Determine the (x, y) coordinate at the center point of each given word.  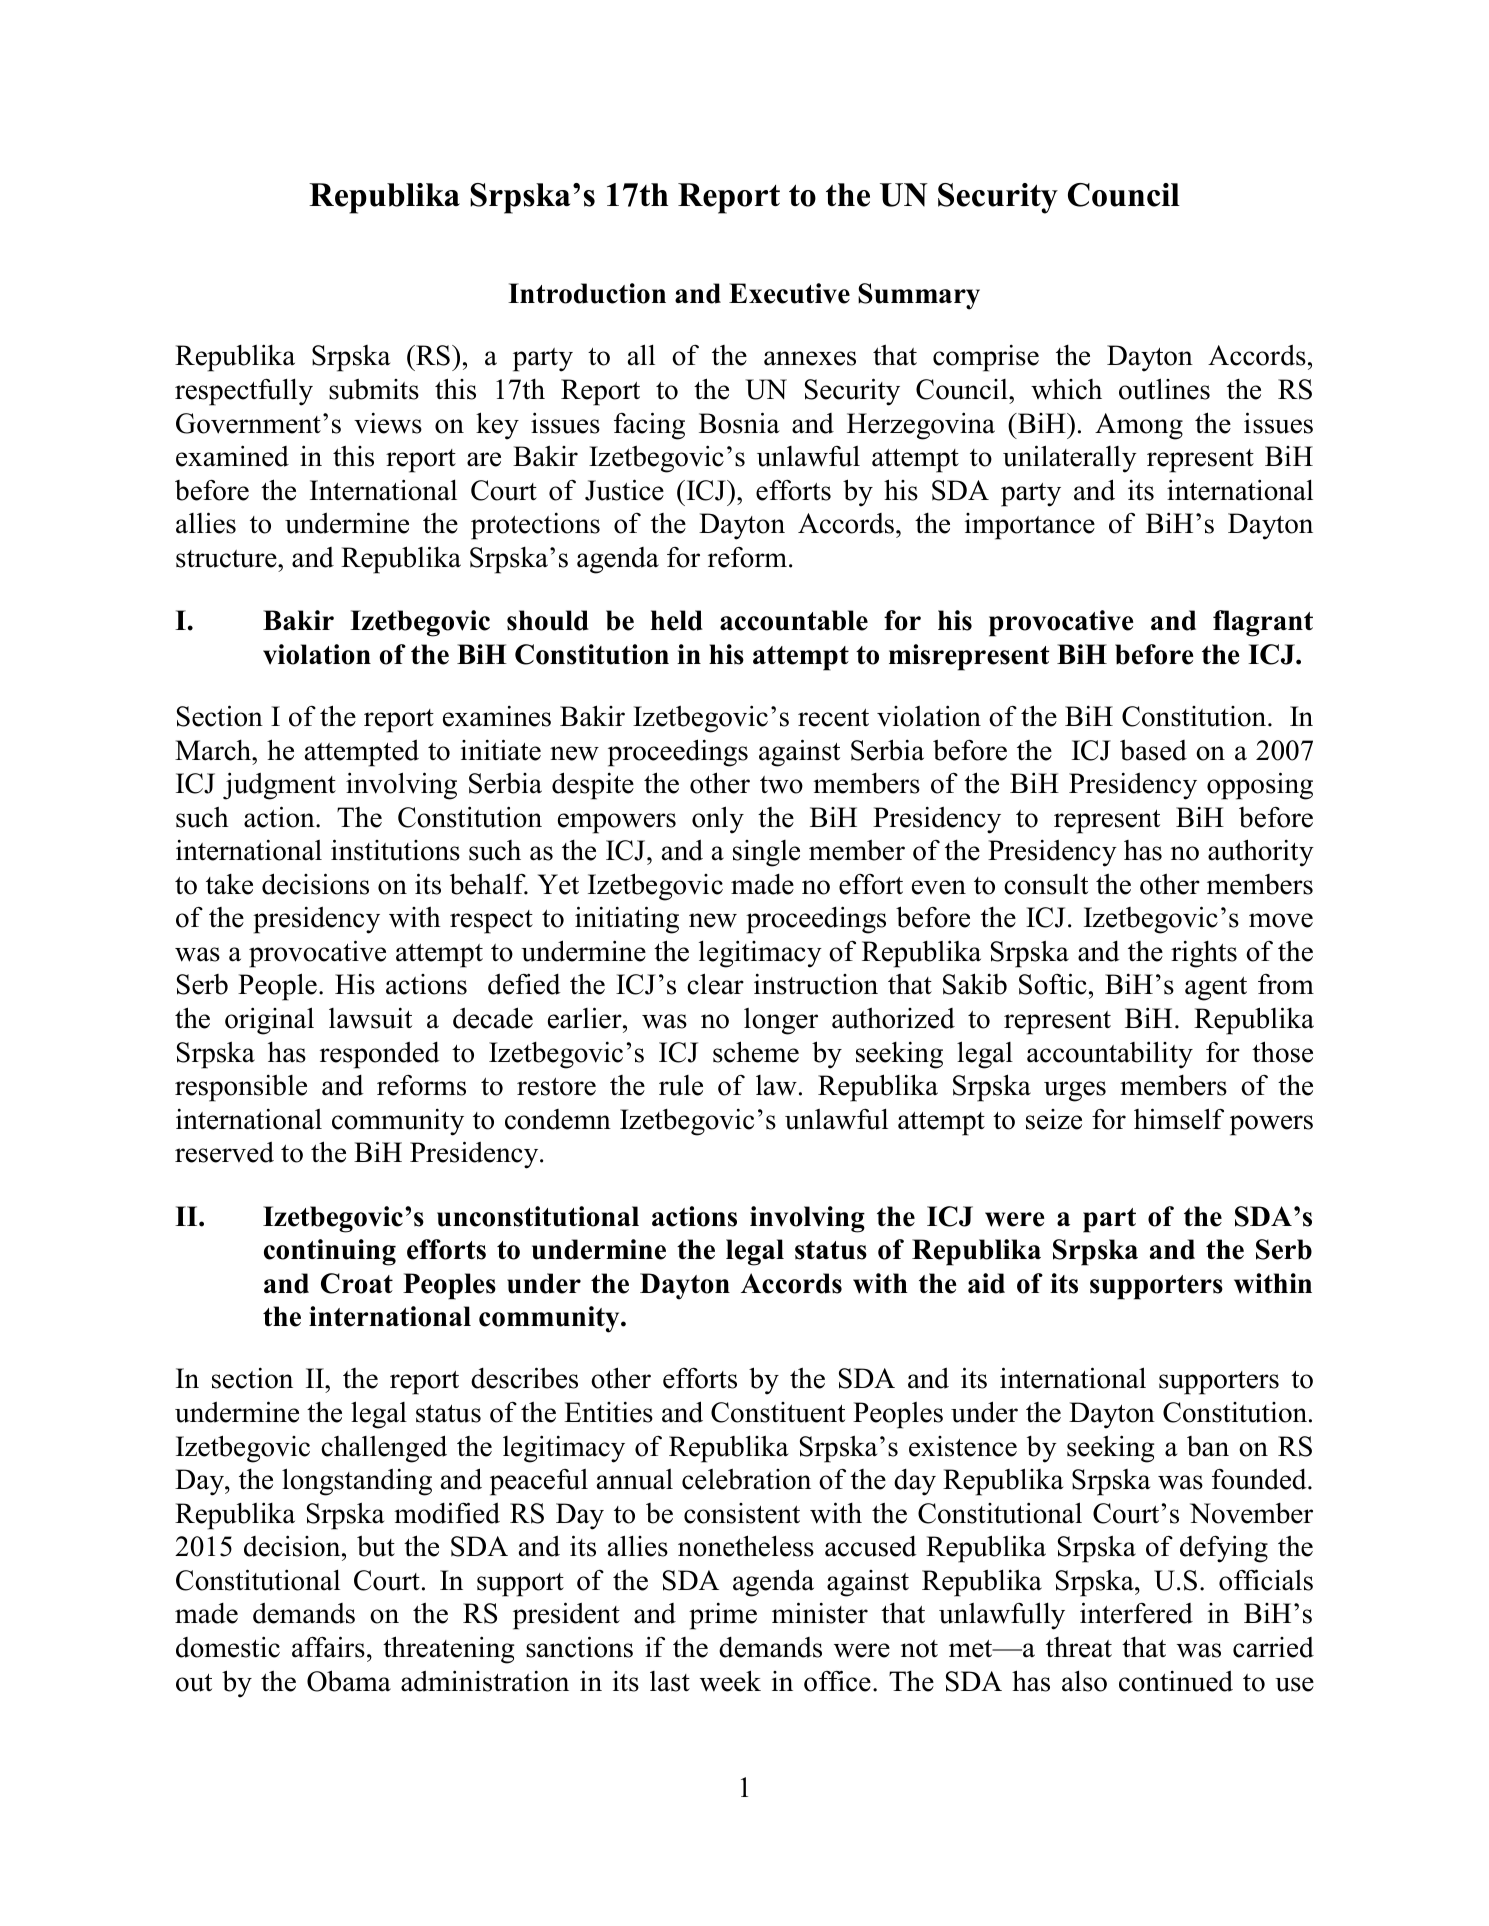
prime (723, 1616)
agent (1216, 989)
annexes (810, 358)
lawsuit (370, 1018)
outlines (1164, 389)
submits (374, 389)
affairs (328, 1647)
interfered (1136, 1613)
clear (715, 984)
